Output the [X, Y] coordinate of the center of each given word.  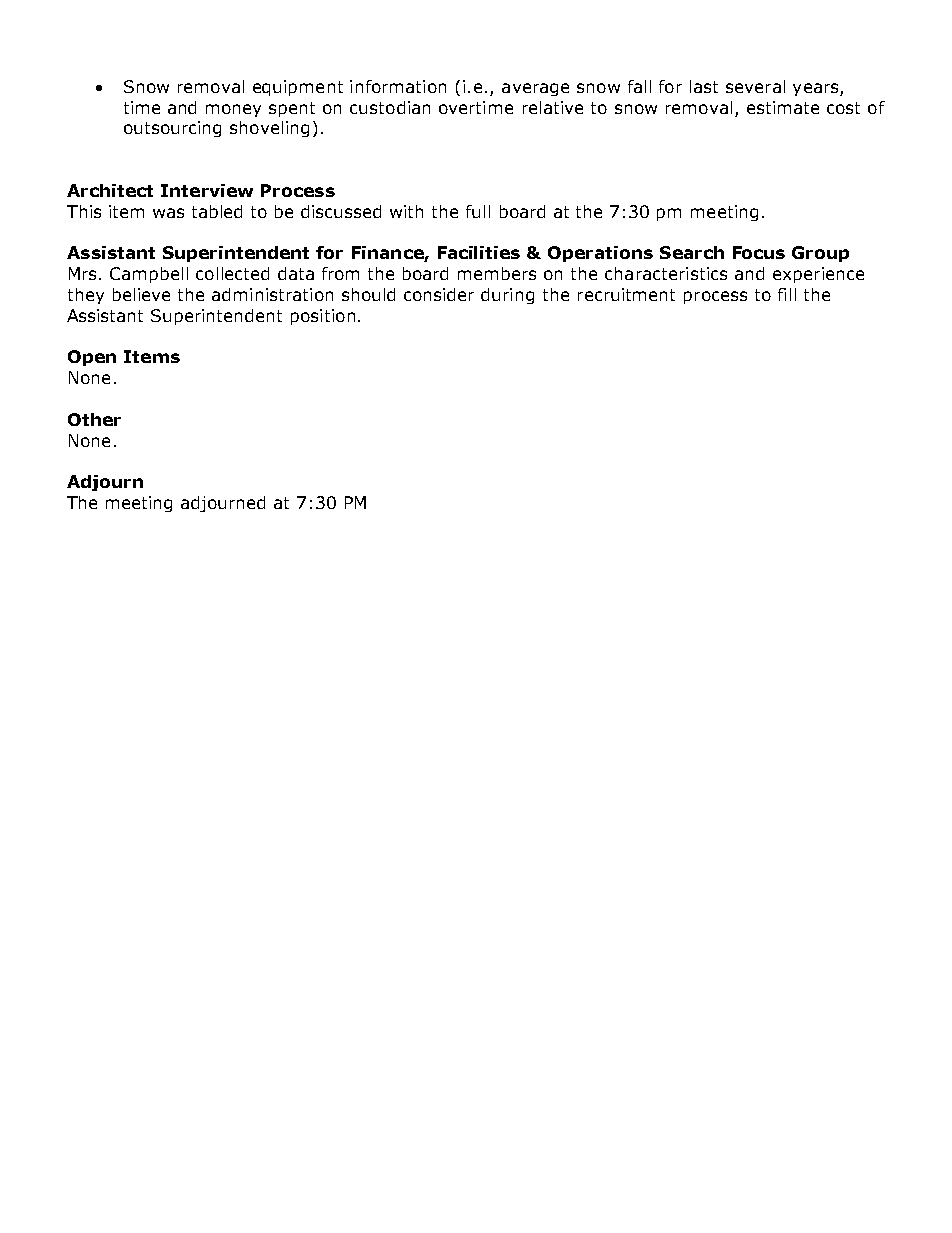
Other [94, 419]
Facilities [479, 252]
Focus [759, 252]
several [755, 86]
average [535, 89]
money [233, 110]
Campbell [149, 275]
